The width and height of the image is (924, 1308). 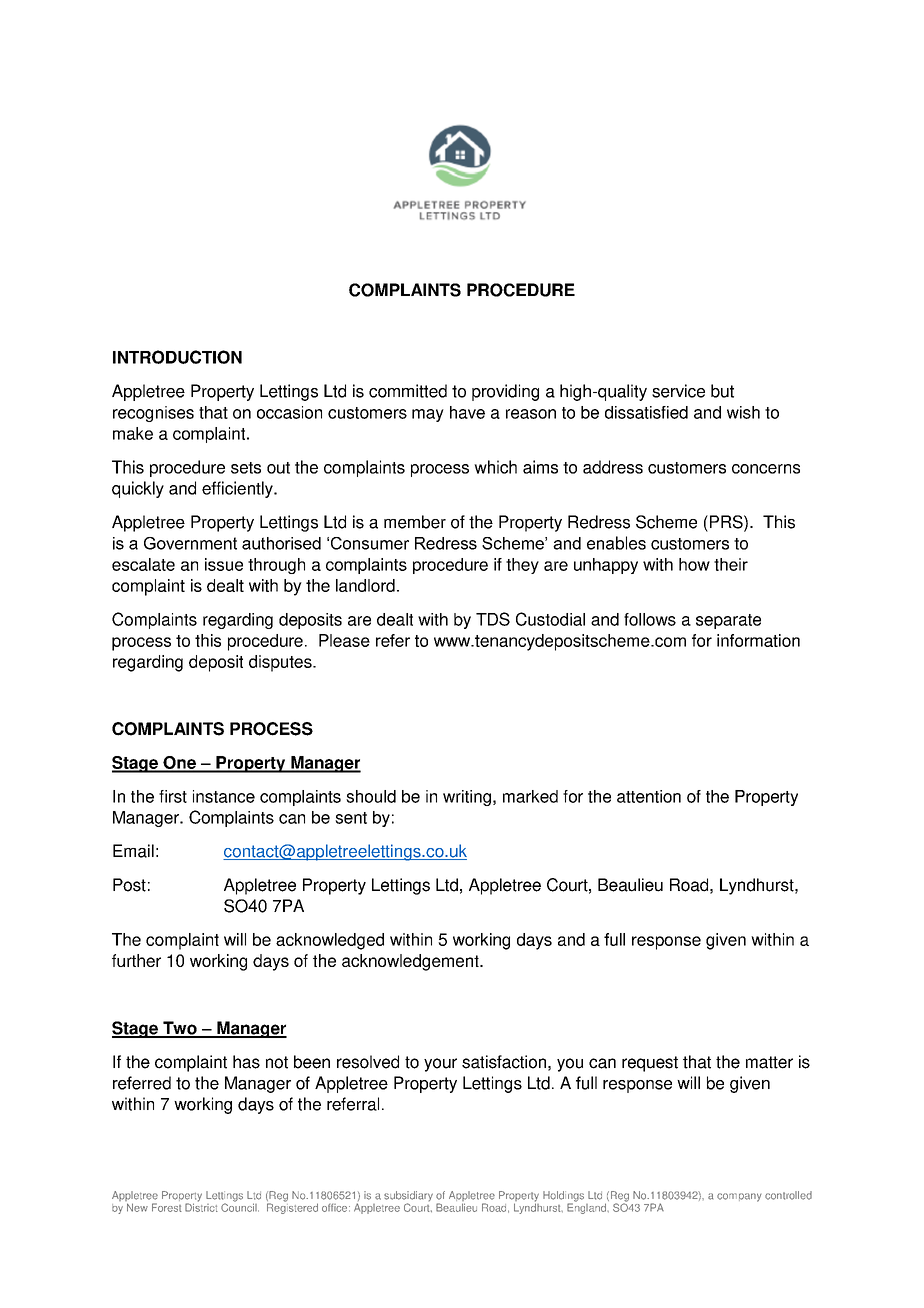 I want to click on separate, so click(x=728, y=621).
